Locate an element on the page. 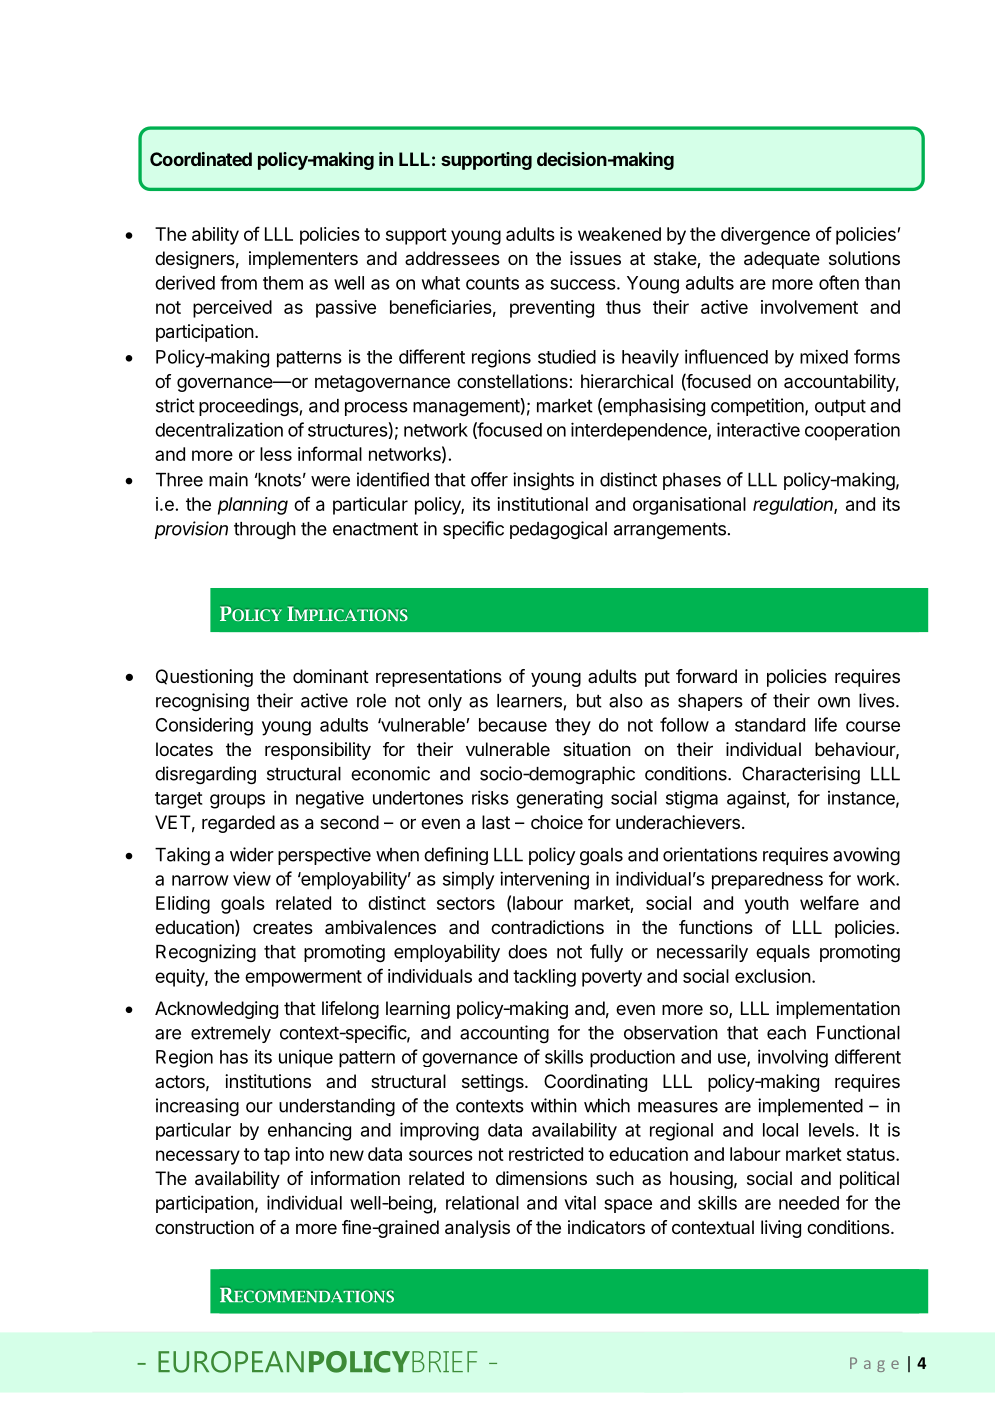 This page has height=1407, width=995. weakened is located at coordinates (619, 234).
